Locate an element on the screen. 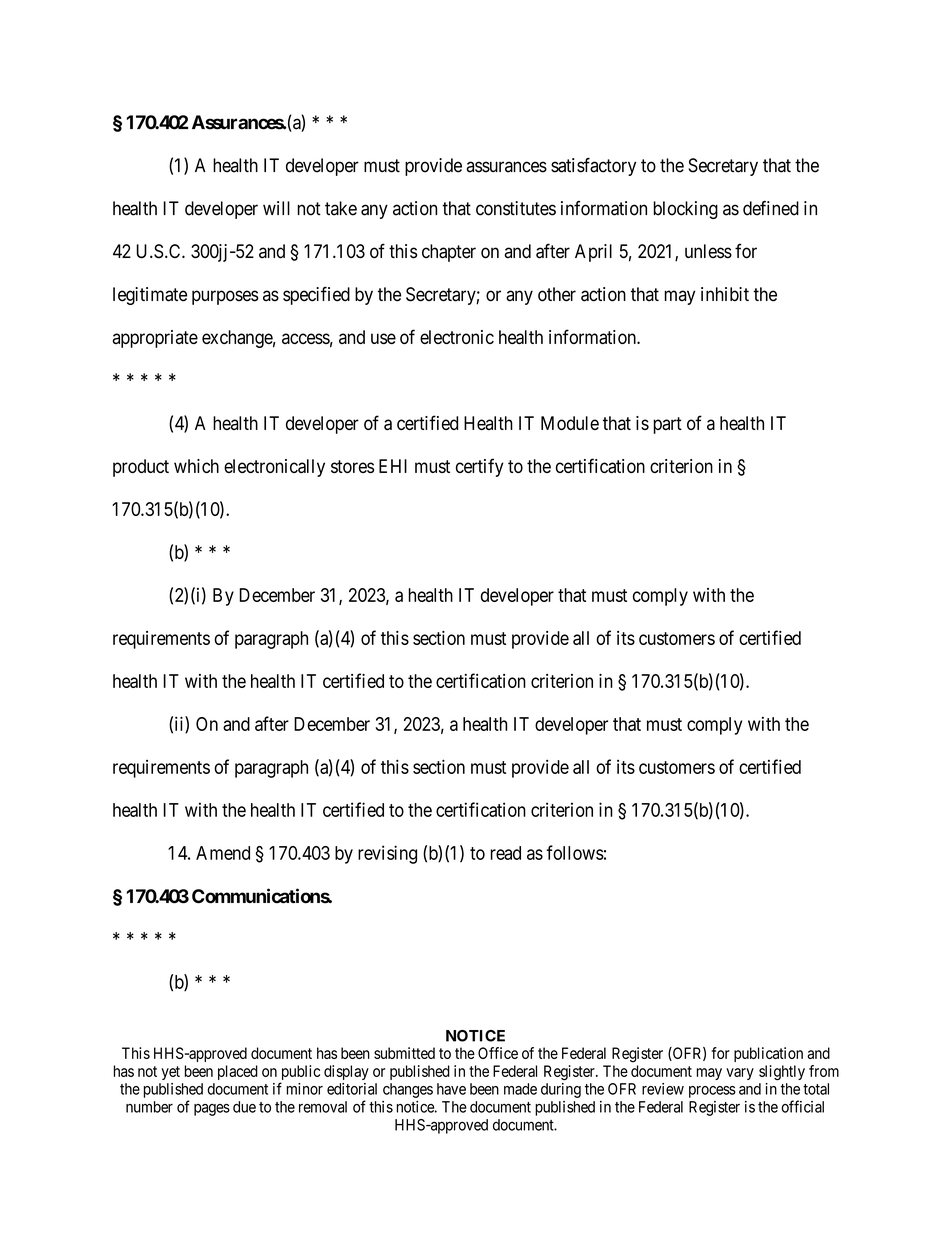 Image resolution: width=952 pixels, height=1233 pixels. defined is located at coordinates (771, 208).
